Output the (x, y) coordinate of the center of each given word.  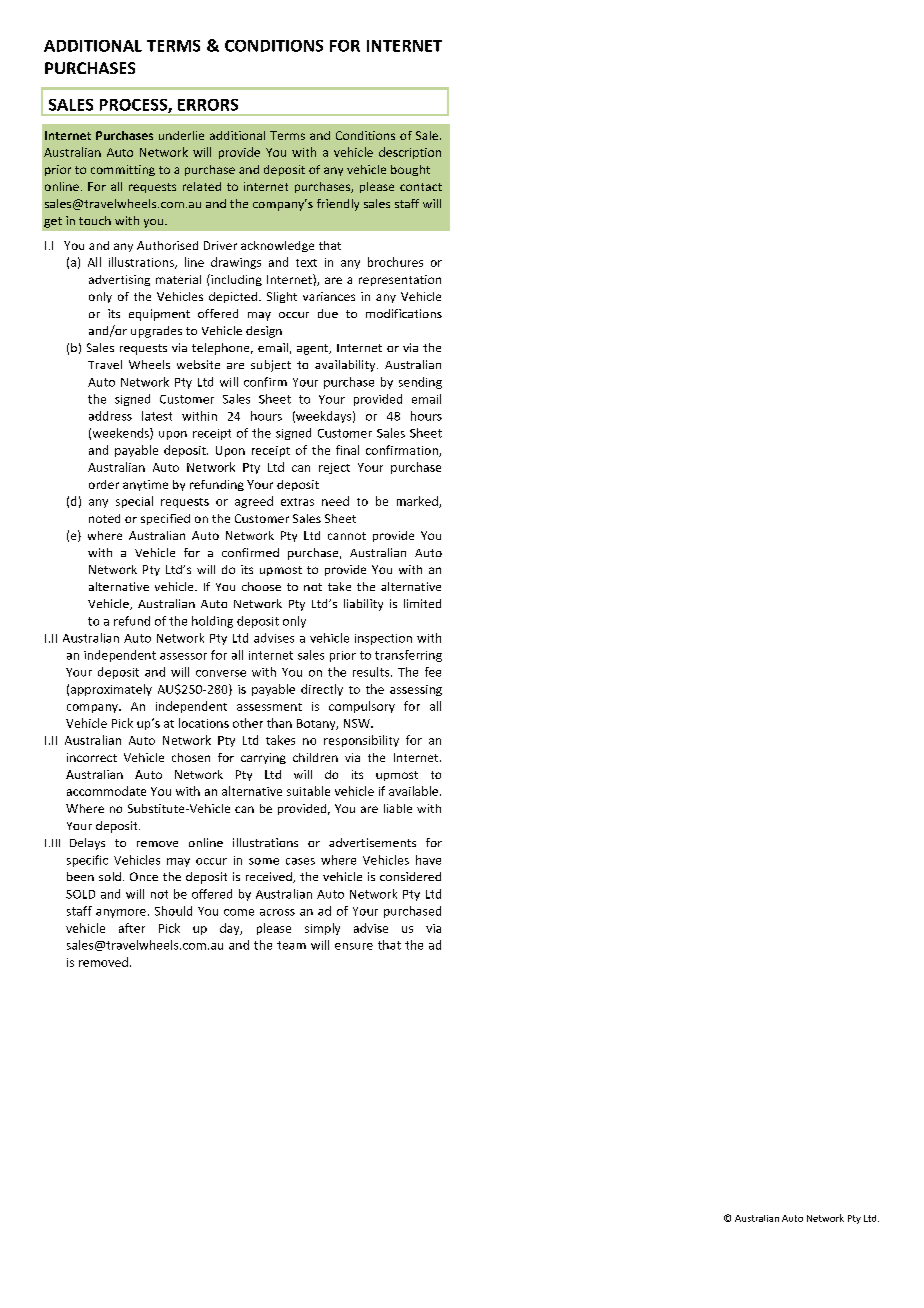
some (264, 861)
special (134, 502)
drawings (236, 263)
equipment (159, 315)
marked (418, 502)
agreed (254, 502)
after (132, 928)
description (410, 153)
